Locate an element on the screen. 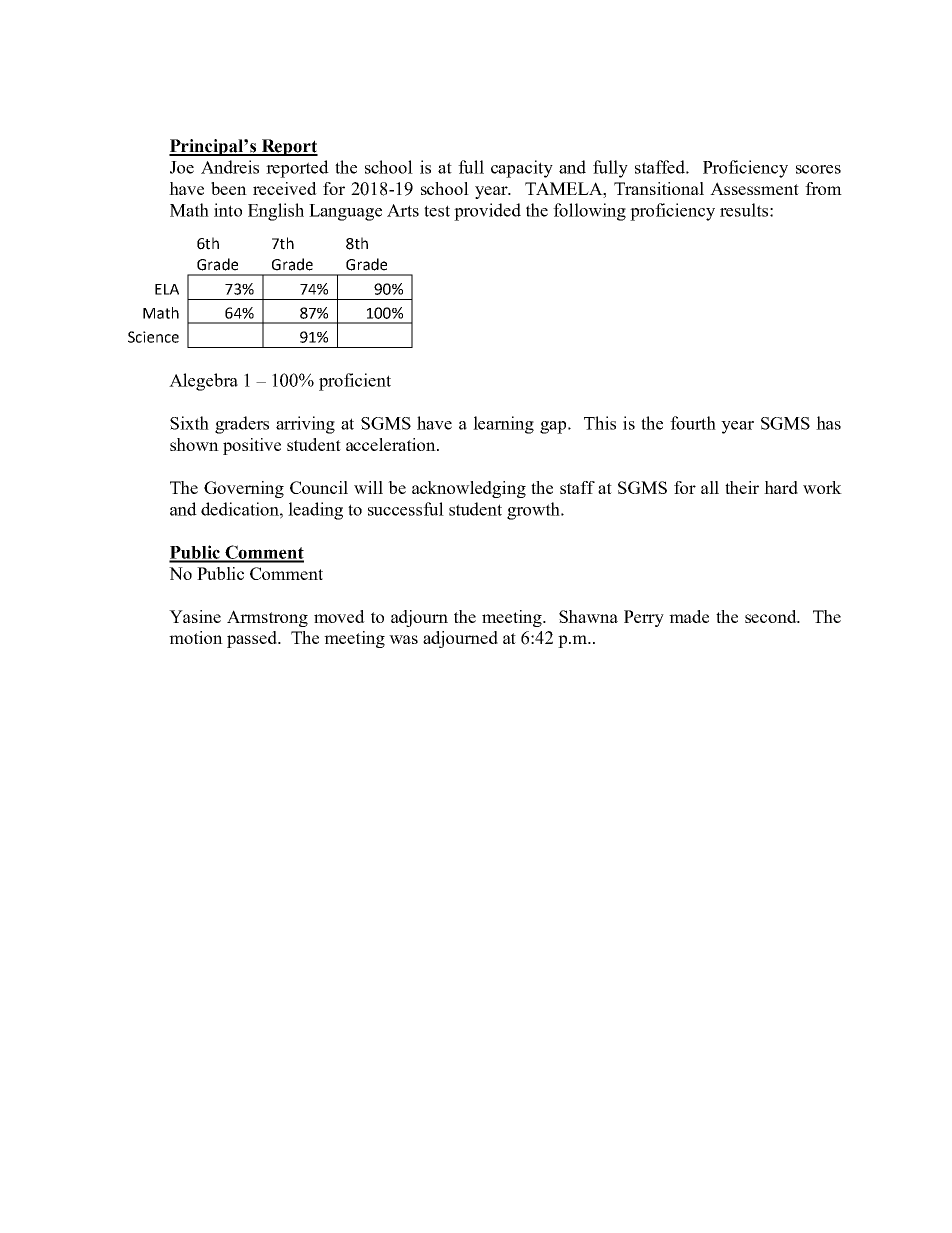 Image resolution: width=952 pixels, height=1233 pixels. fourth is located at coordinates (693, 423).
